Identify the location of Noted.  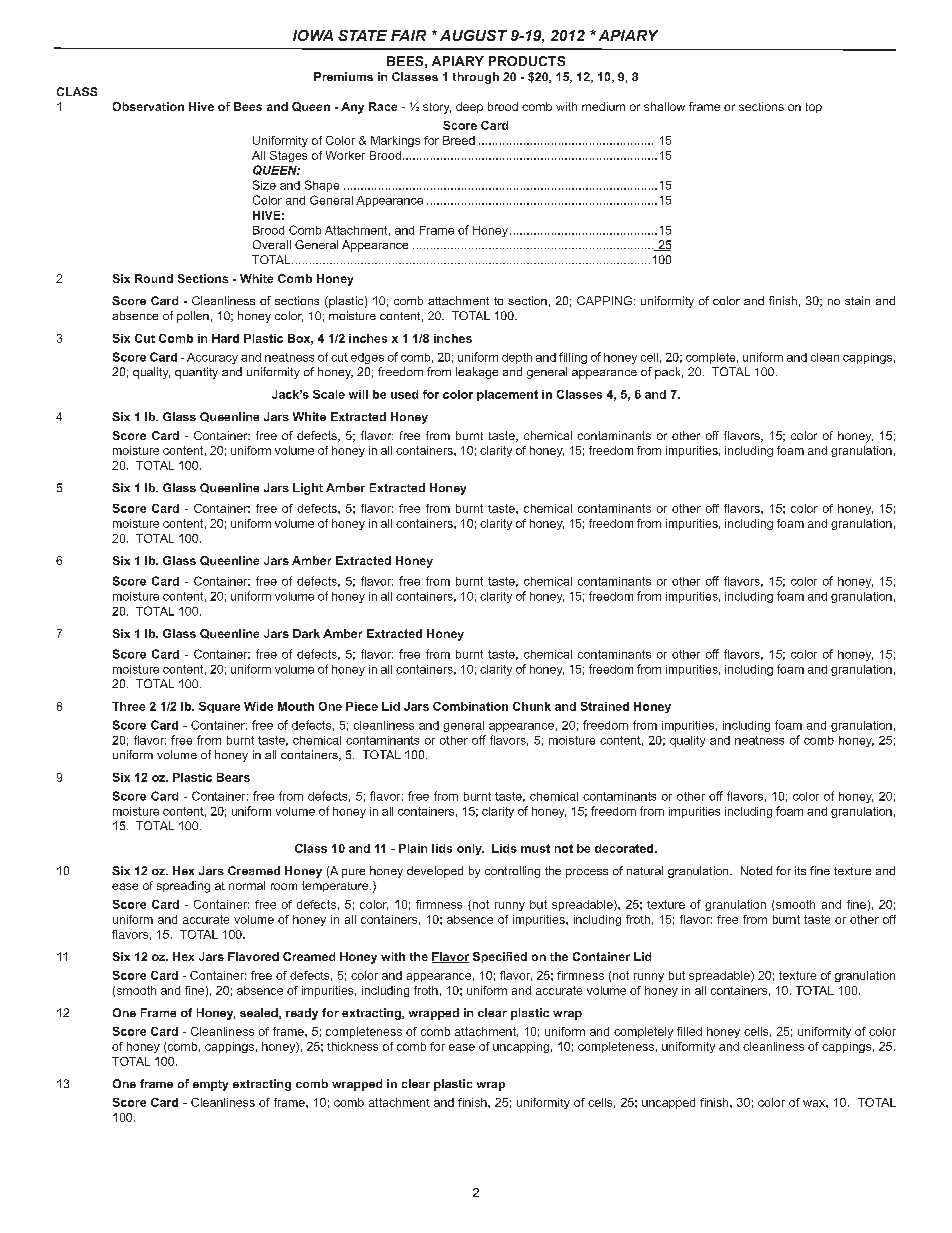
(756, 870).
